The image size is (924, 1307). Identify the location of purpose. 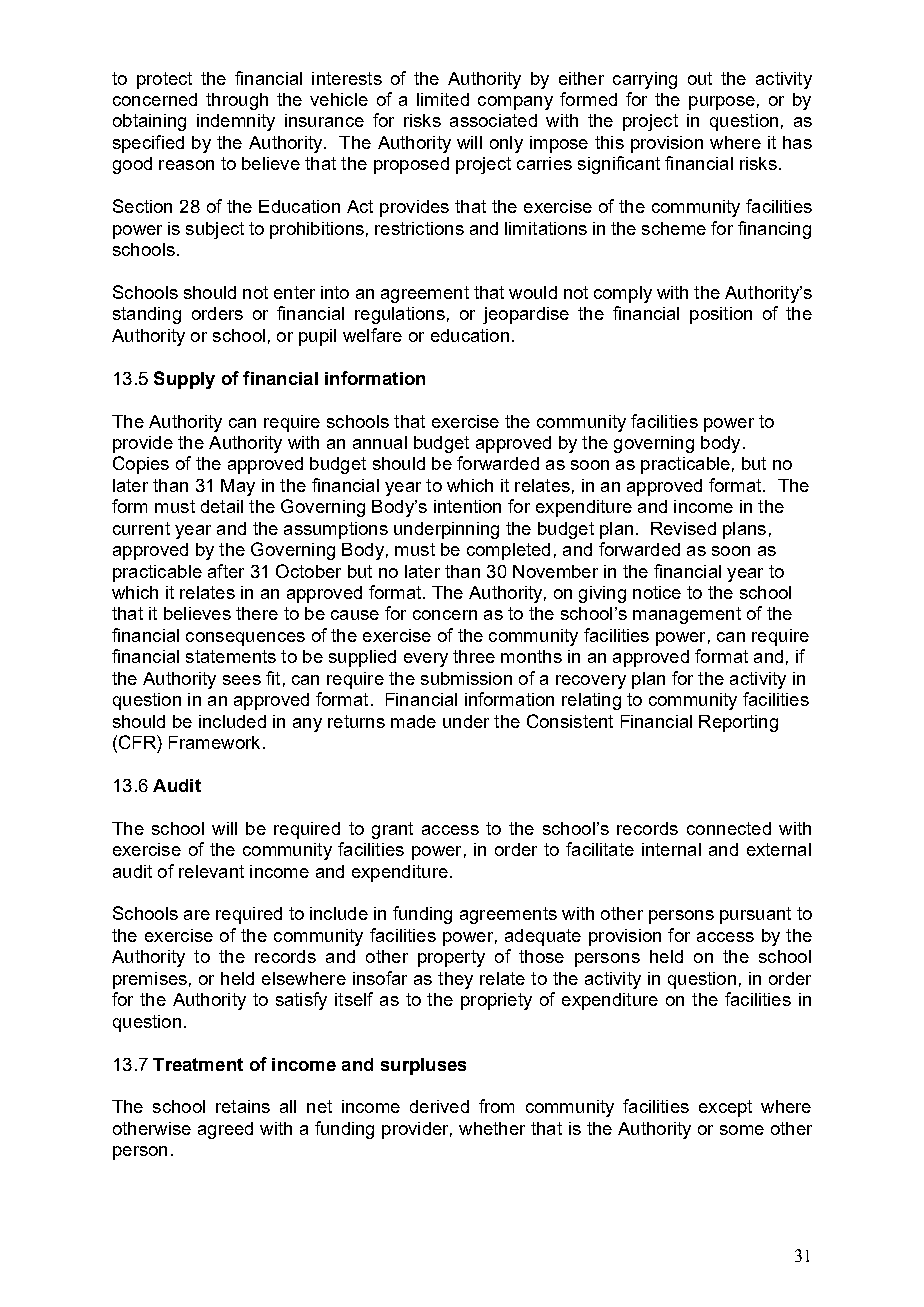
(722, 103).
